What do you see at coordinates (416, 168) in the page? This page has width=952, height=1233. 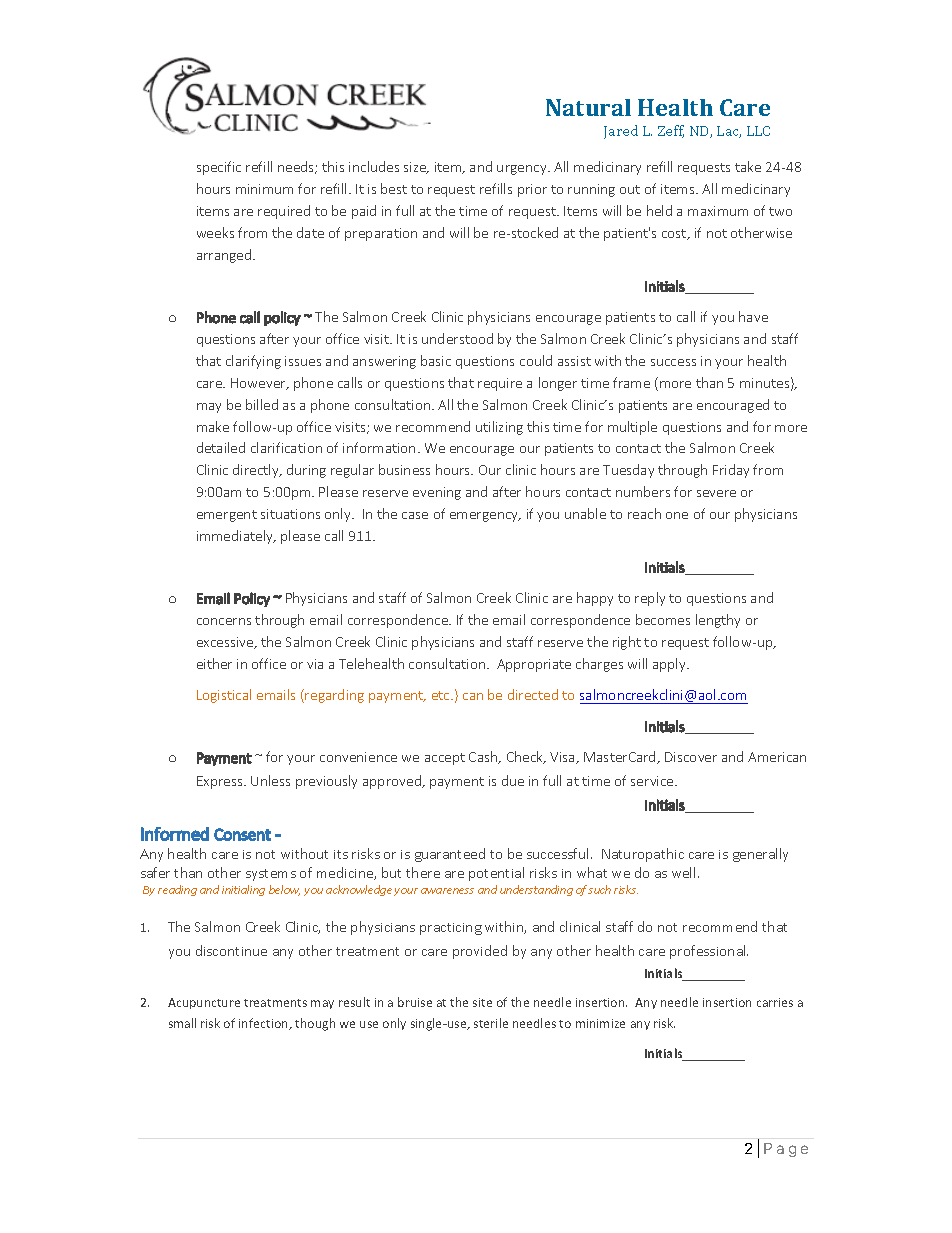 I see `size` at bounding box center [416, 168].
